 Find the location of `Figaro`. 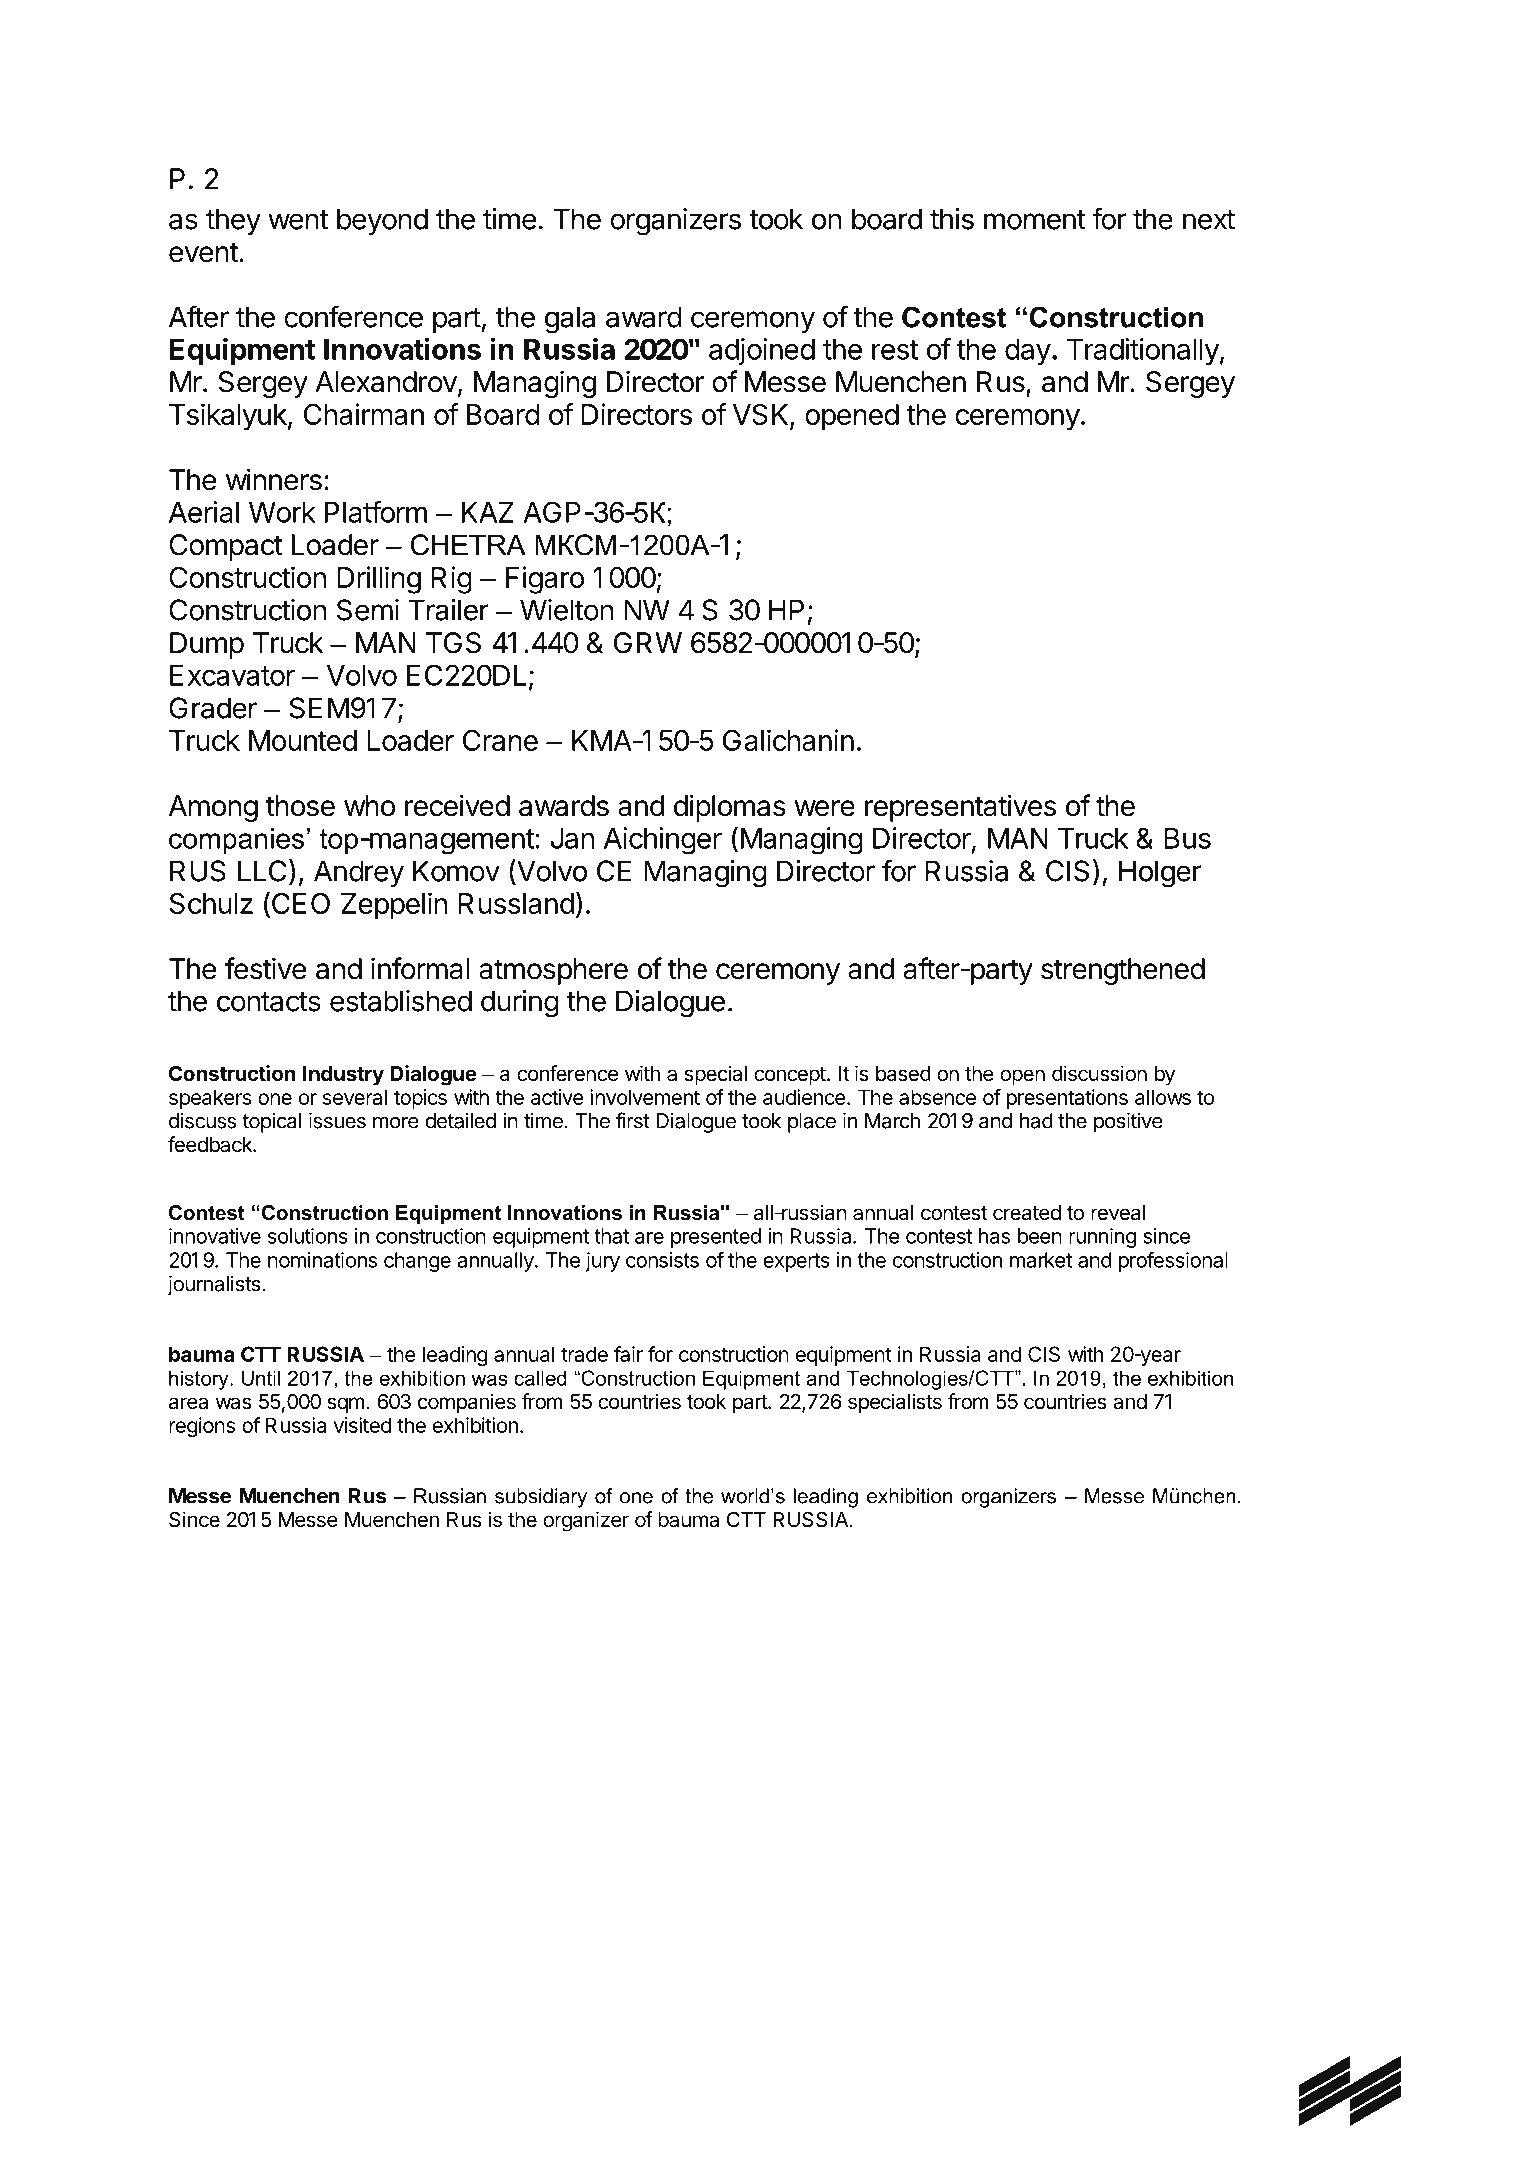

Figaro is located at coordinates (545, 580).
